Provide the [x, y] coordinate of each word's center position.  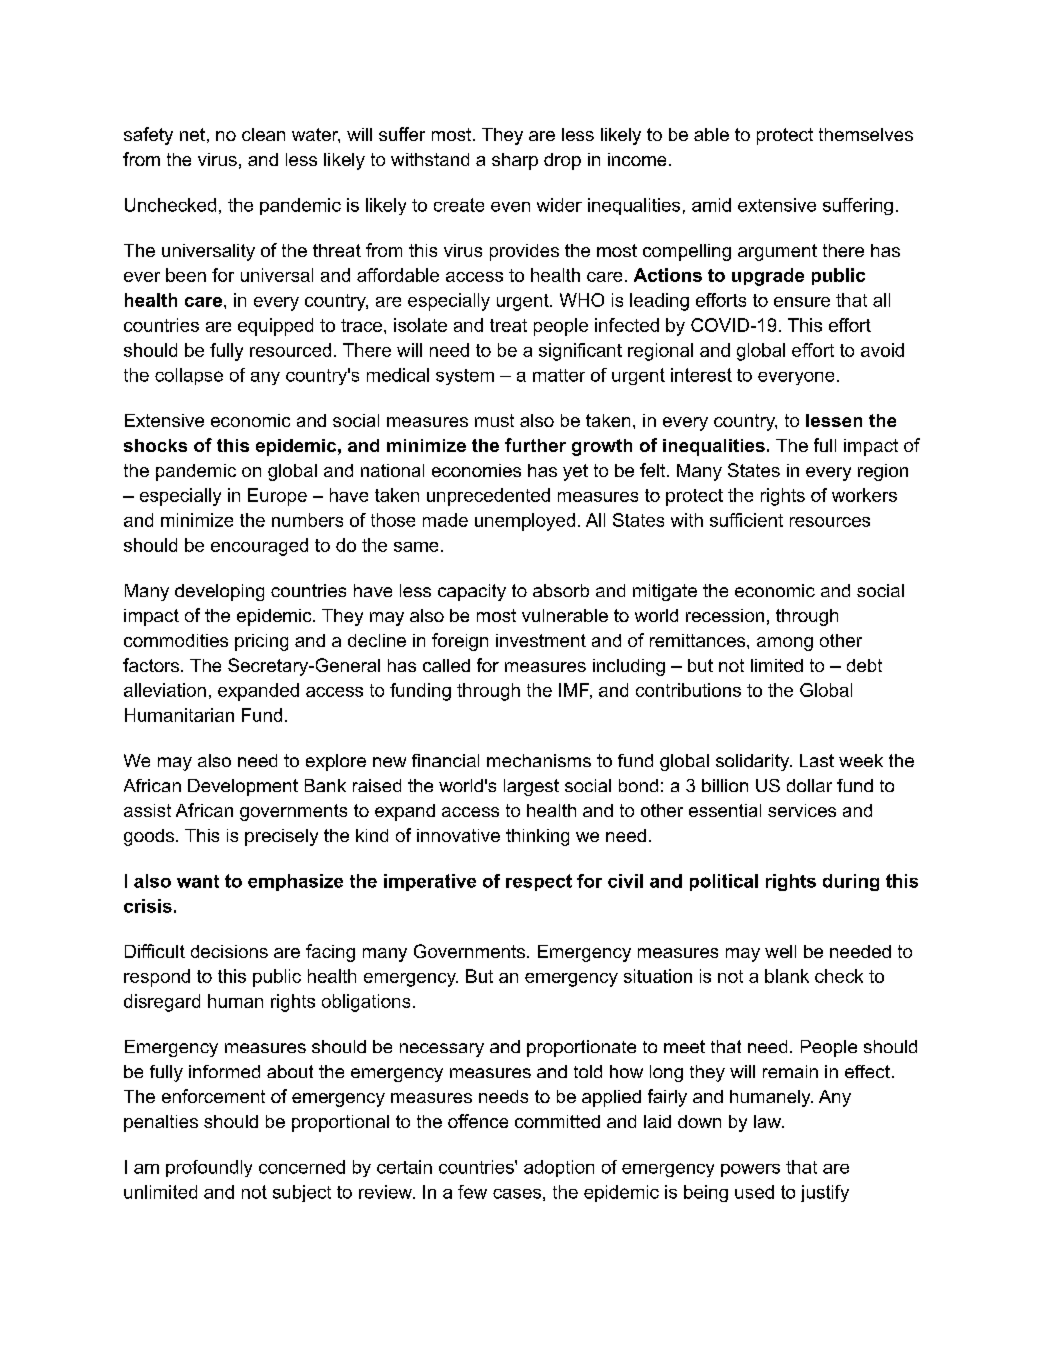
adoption [559, 1168]
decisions [229, 951]
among [785, 644]
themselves [866, 134]
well [780, 951]
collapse [189, 376]
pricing [261, 642]
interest [701, 375]
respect [539, 882]
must [494, 420]
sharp [515, 161]
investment [541, 640]
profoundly [209, 1168]
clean [263, 134]
